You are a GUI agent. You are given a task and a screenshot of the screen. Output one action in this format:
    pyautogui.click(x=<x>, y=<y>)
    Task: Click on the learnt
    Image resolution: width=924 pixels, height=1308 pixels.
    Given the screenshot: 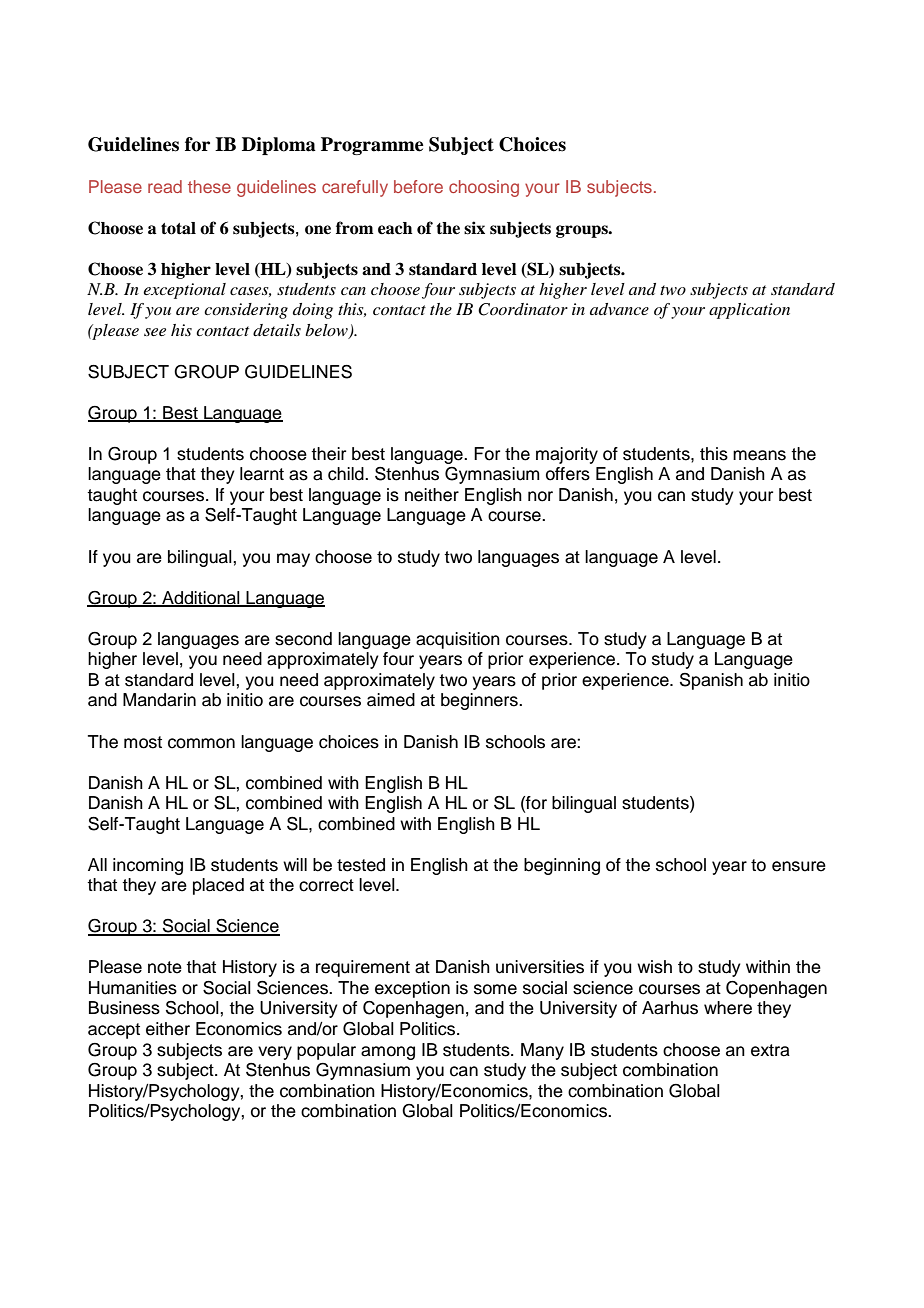 What is the action you would take?
    pyautogui.click(x=262, y=474)
